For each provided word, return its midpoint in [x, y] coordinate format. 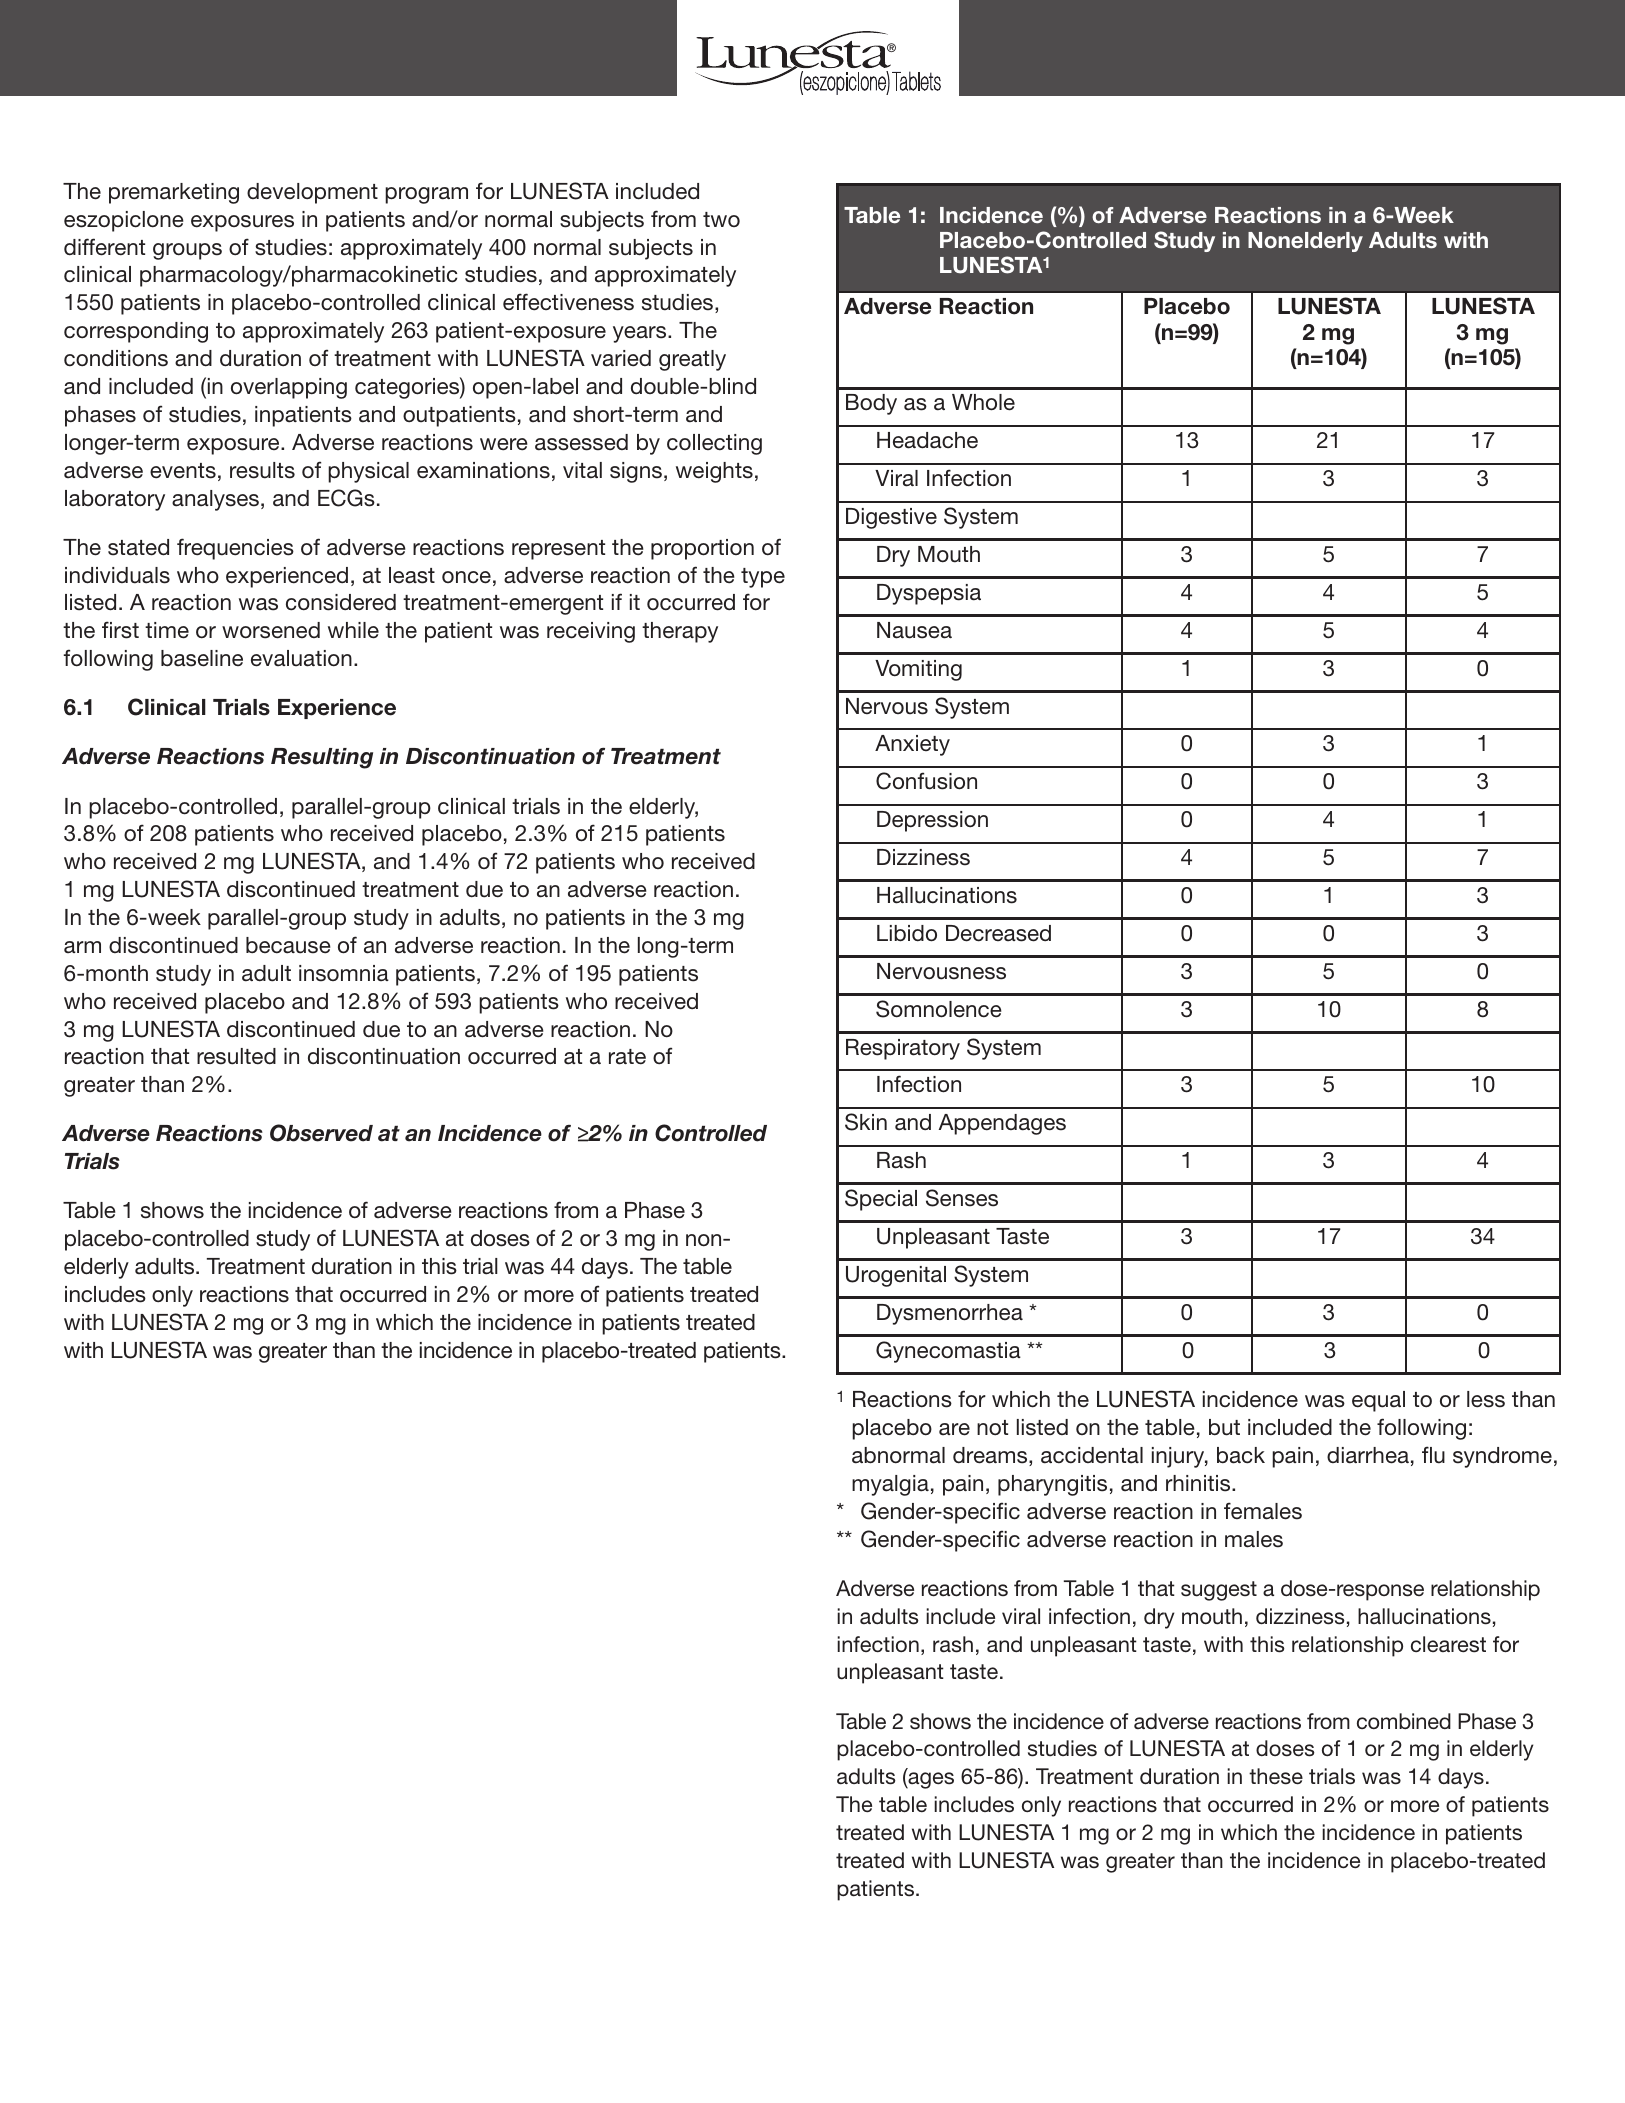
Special [881, 1200]
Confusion [926, 781]
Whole [983, 402]
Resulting [322, 758]
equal [1378, 1401]
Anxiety [912, 745]
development [312, 193]
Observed [321, 1133]
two [721, 219]
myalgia [890, 1485]
